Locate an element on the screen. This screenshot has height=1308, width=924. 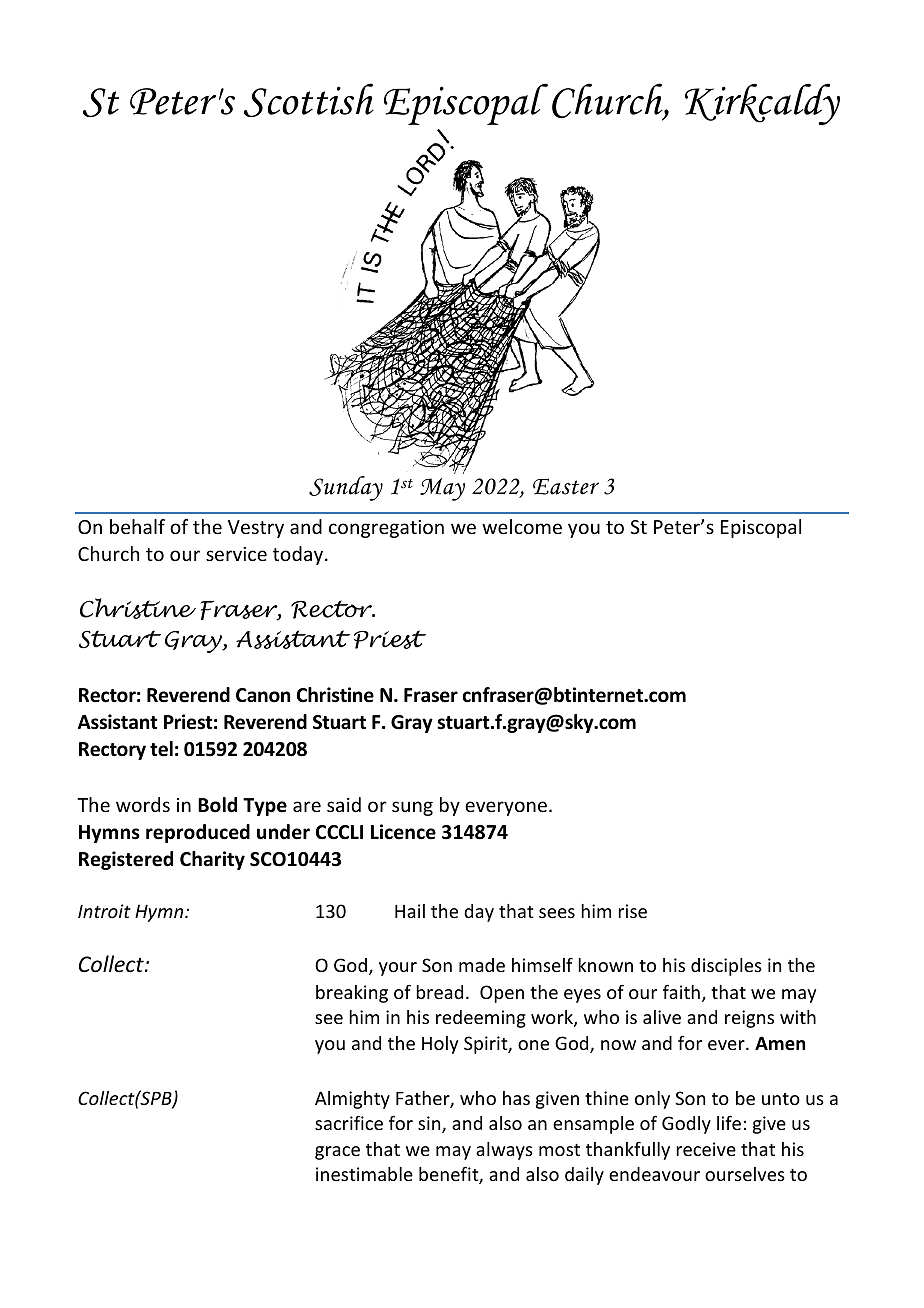
Vestry is located at coordinates (256, 529).
